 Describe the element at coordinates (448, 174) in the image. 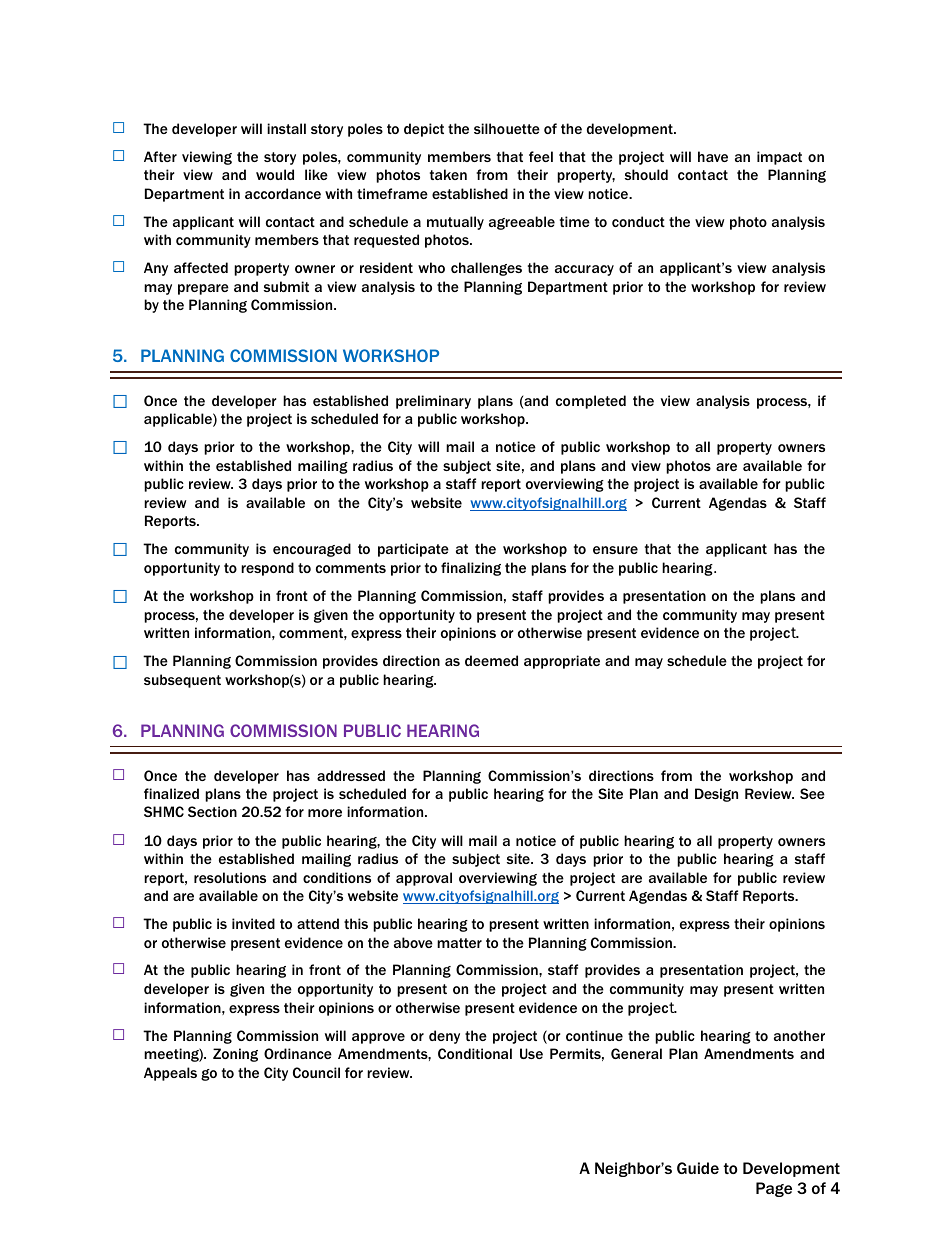

I see `taken` at that location.
